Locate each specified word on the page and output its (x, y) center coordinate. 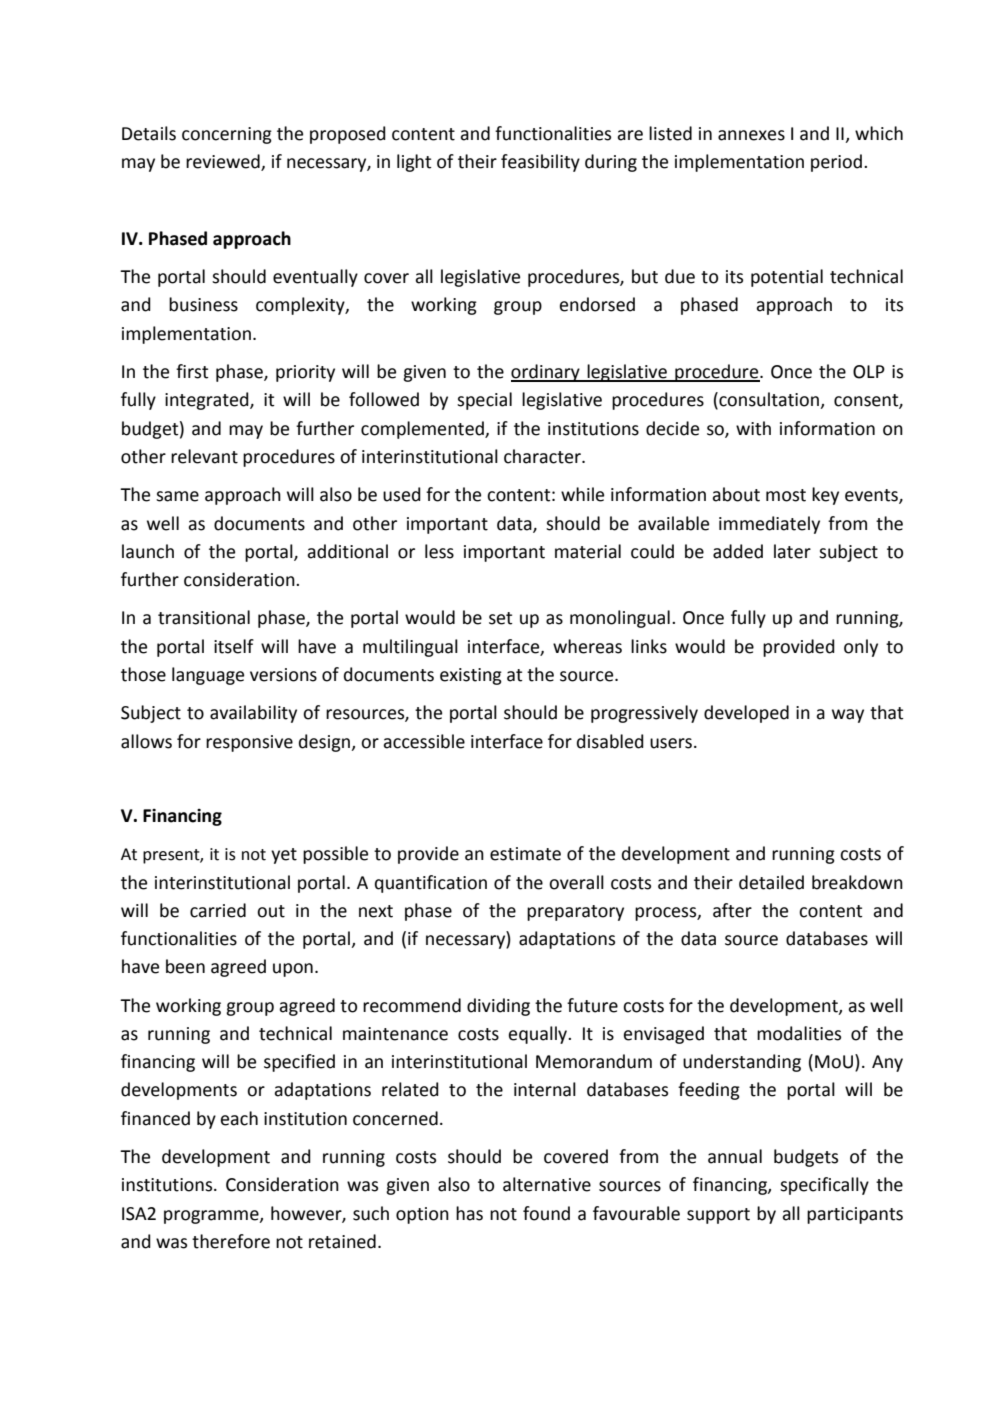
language (208, 676)
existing (471, 676)
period (836, 163)
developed (746, 714)
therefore (231, 1241)
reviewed (224, 162)
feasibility (540, 163)
